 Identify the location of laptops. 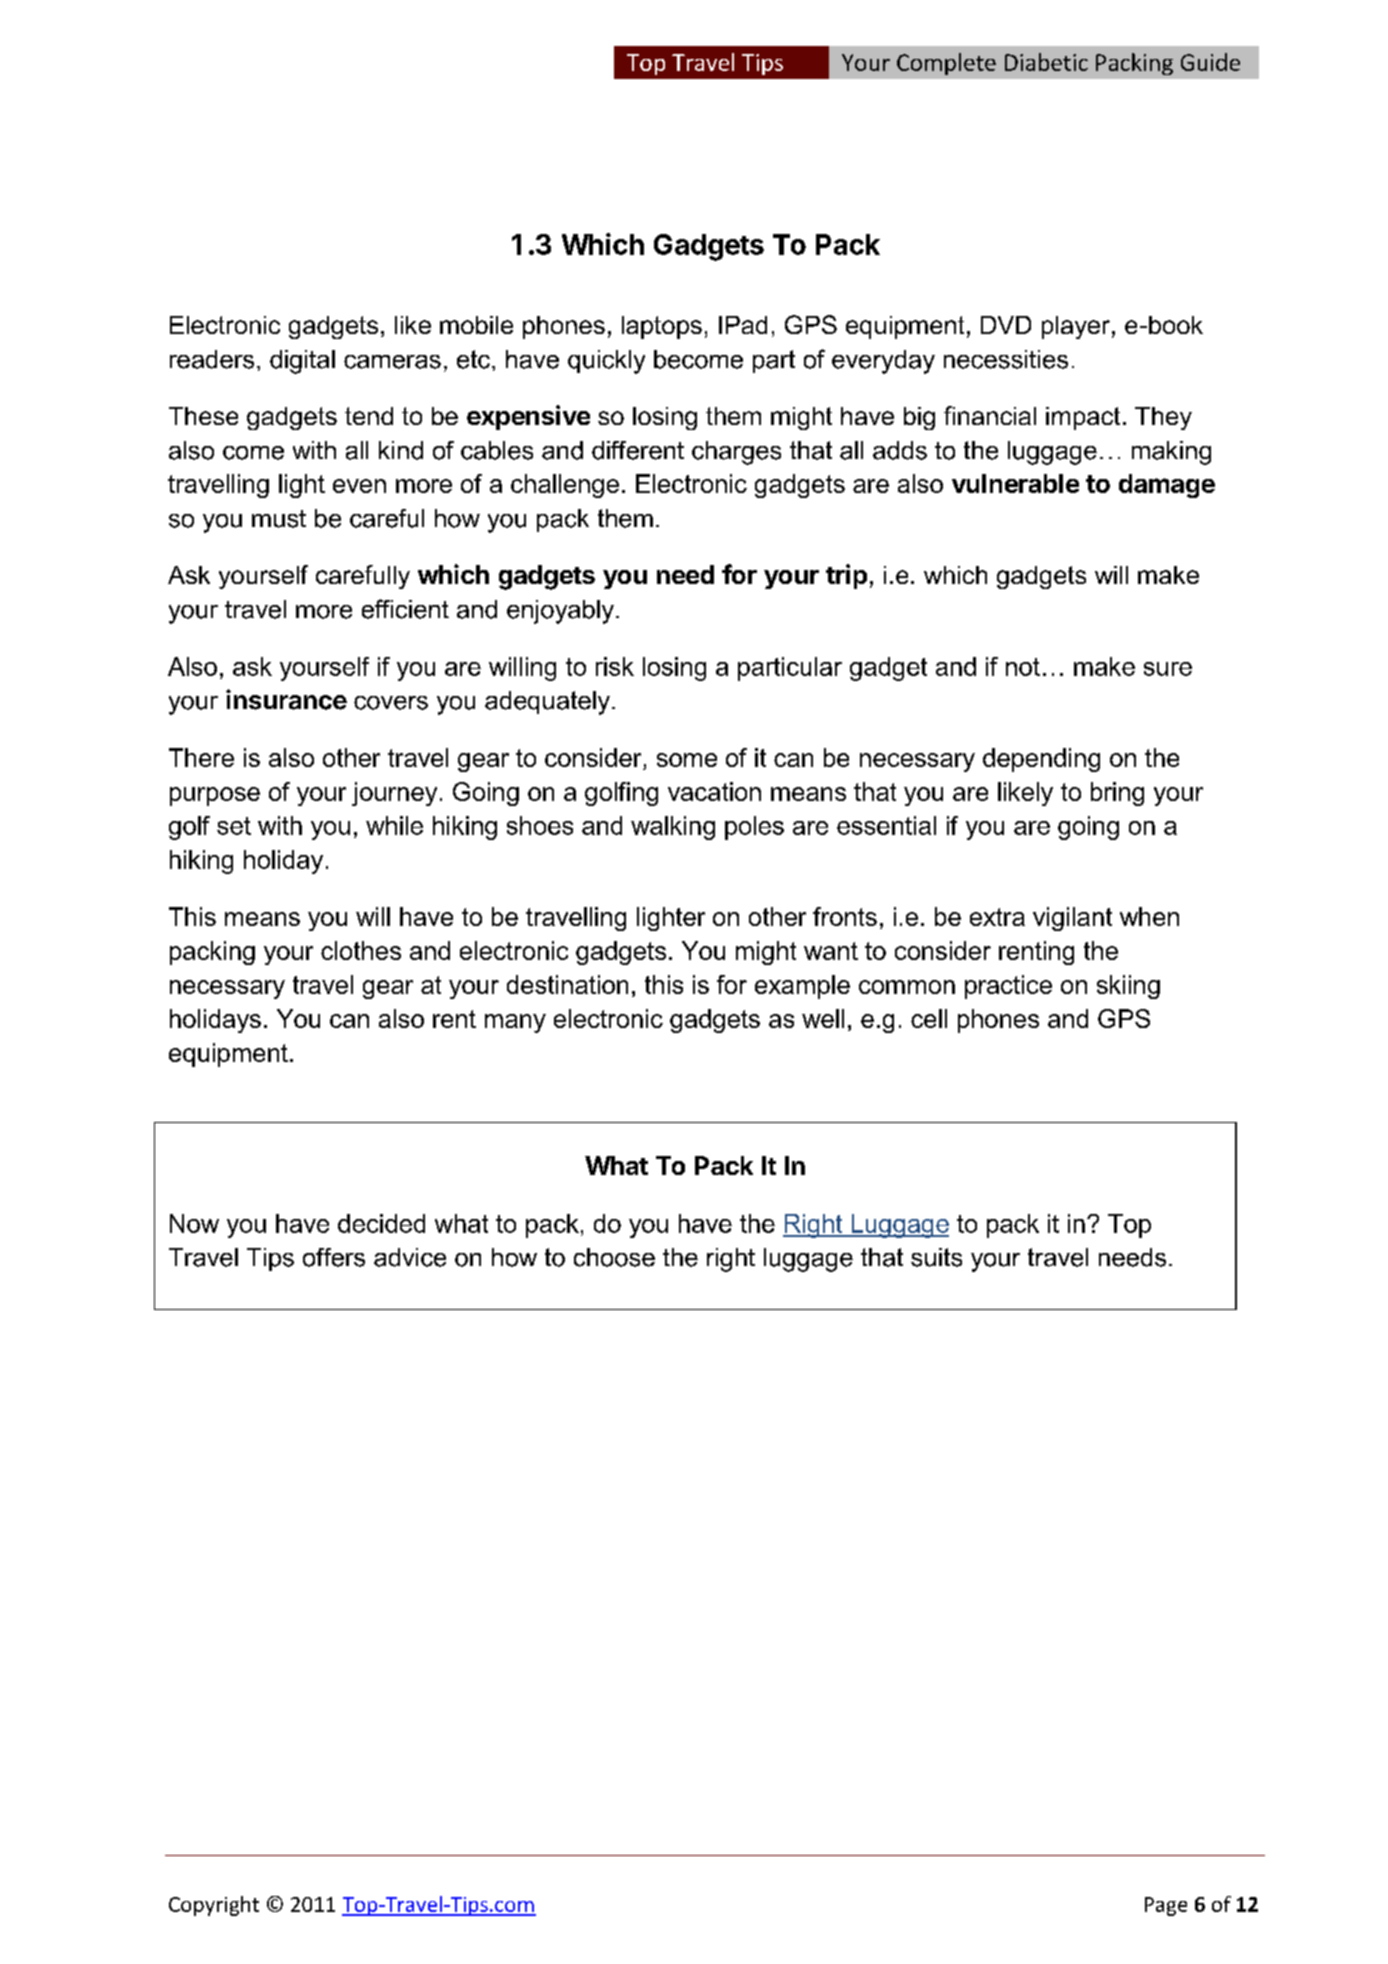
(662, 327).
